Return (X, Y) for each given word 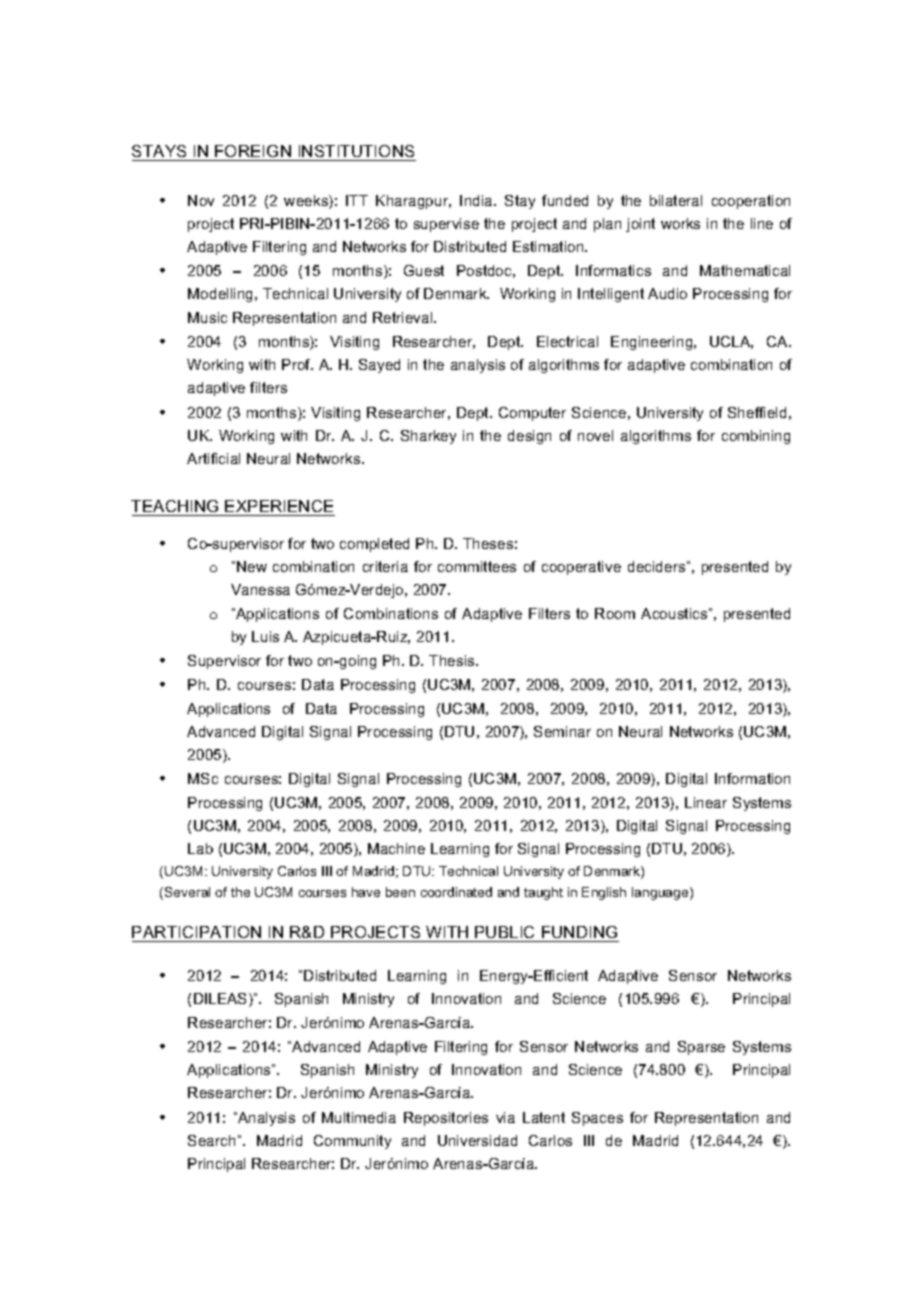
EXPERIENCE (279, 506)
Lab (200, 848)
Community (352, 1142)
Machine (396, 848)
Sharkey (428, 437)
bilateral (676, 200)
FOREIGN (253, 151)
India (477, 200)
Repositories (446, 1119)
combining (756, 437)
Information (752, 778)
